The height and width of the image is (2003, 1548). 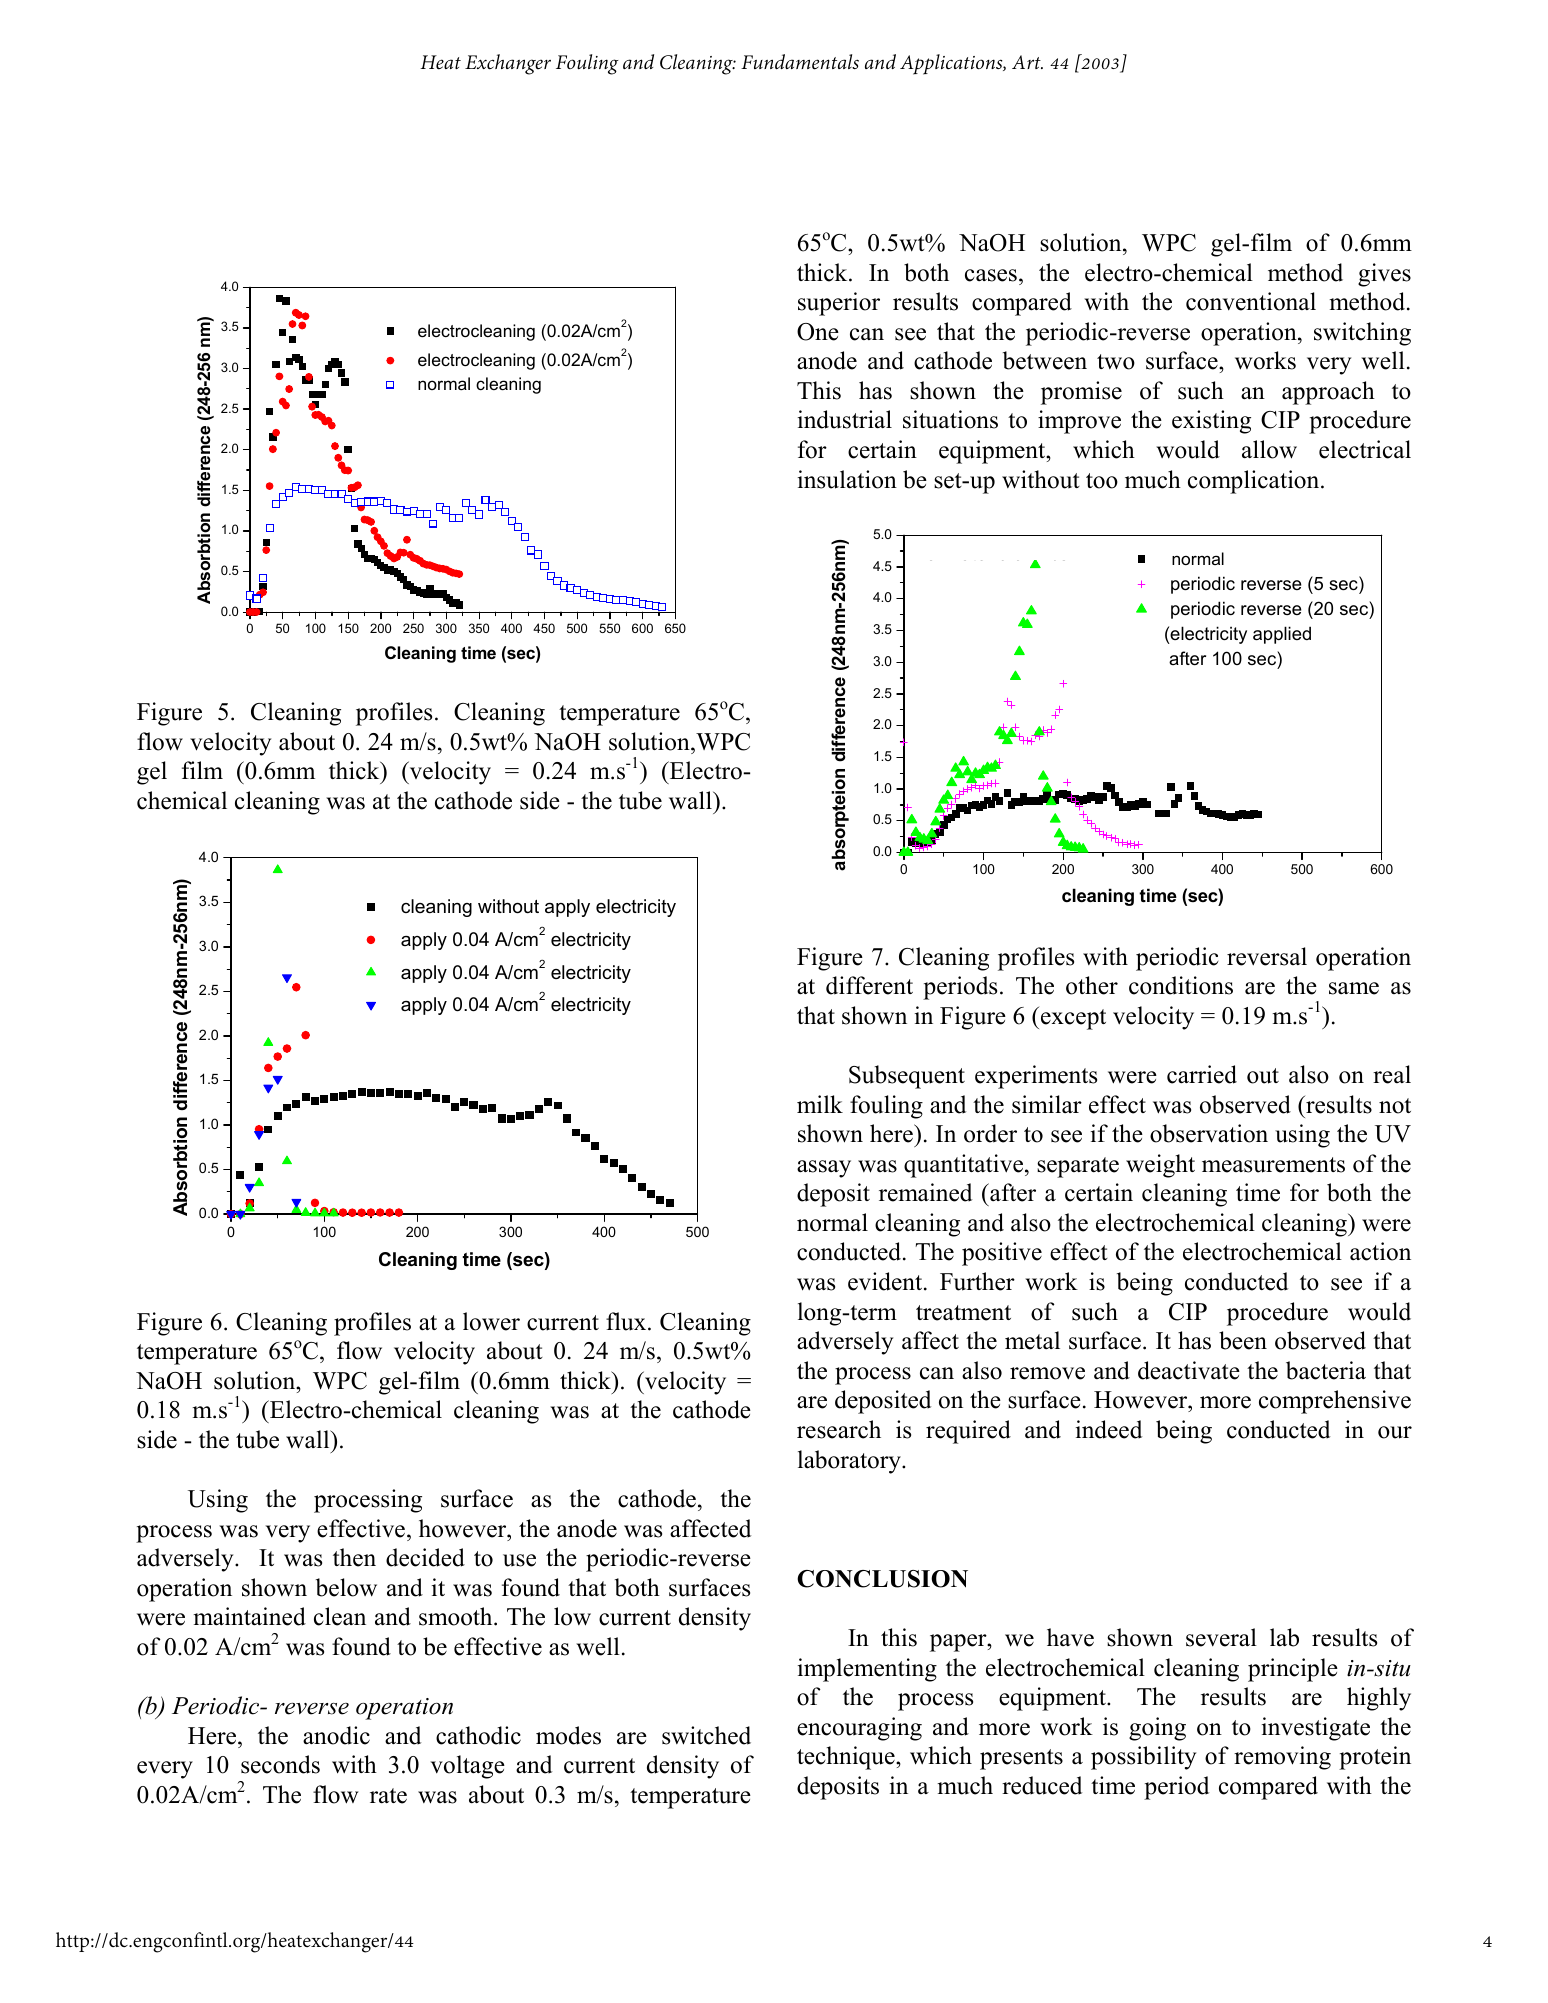 I want to click on Art, so click(x=1027, y=62).
